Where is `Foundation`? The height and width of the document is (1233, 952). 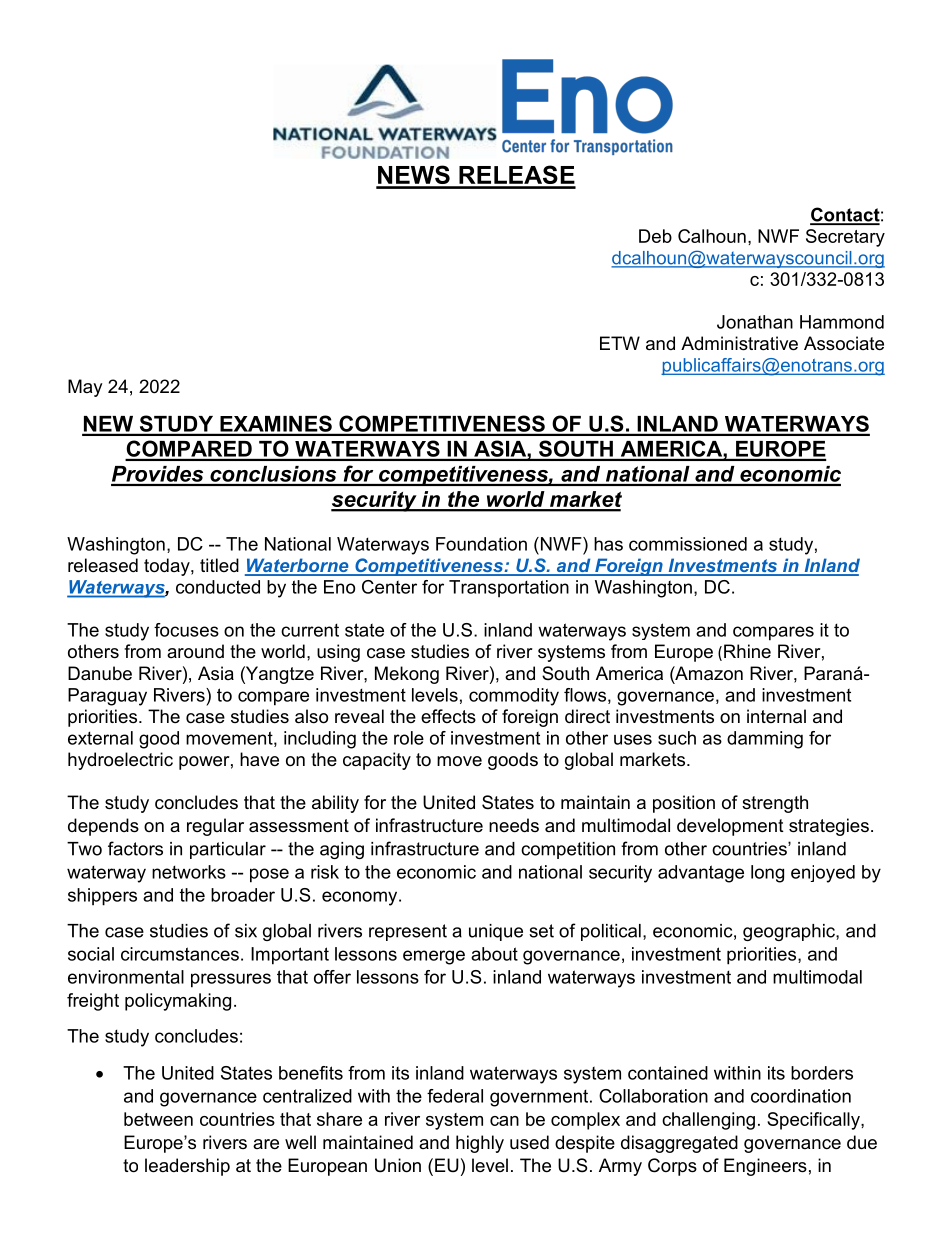 Foundation is located at coordinates (481, 544).
